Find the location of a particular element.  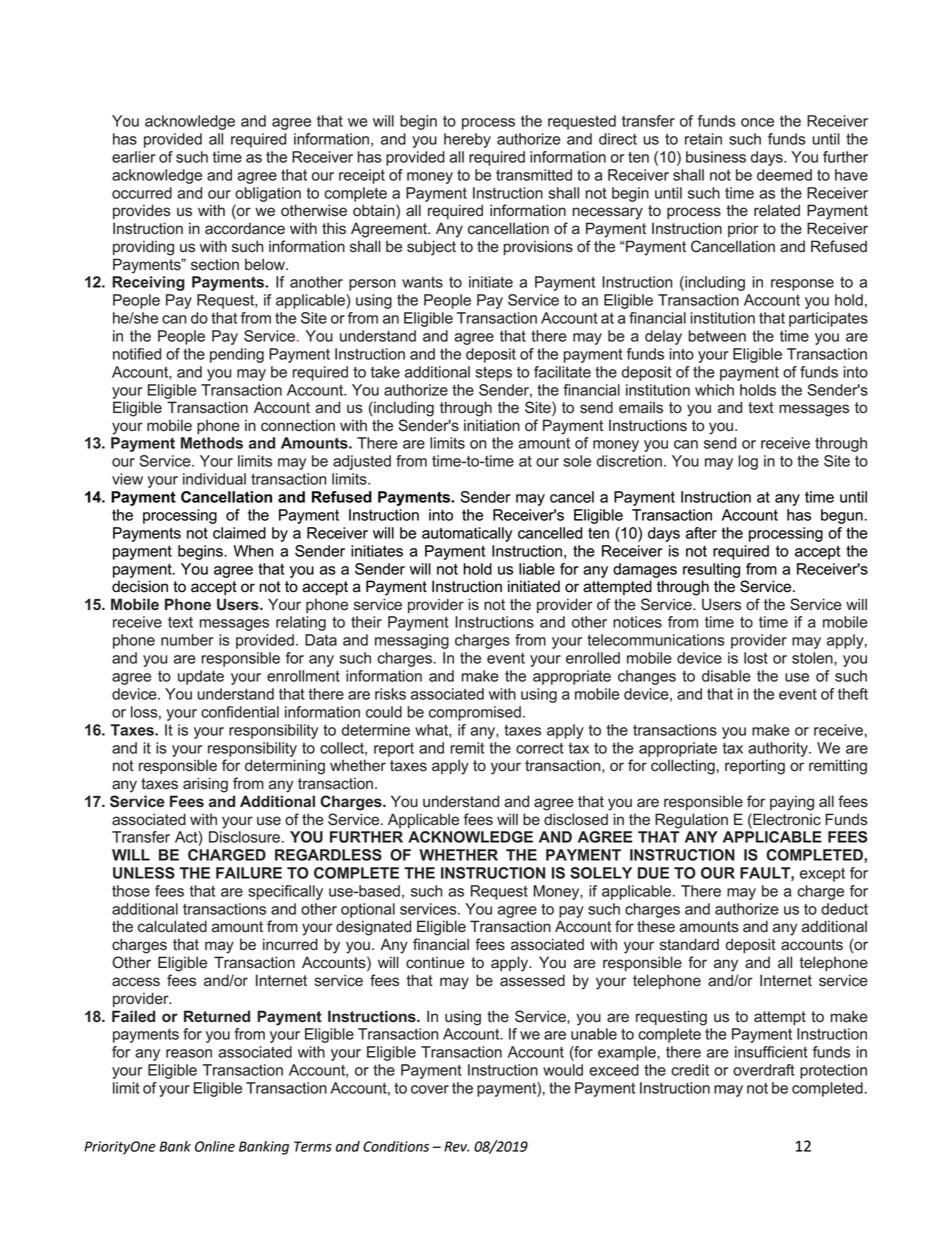

Online is located at coordinates (215, 1146).
